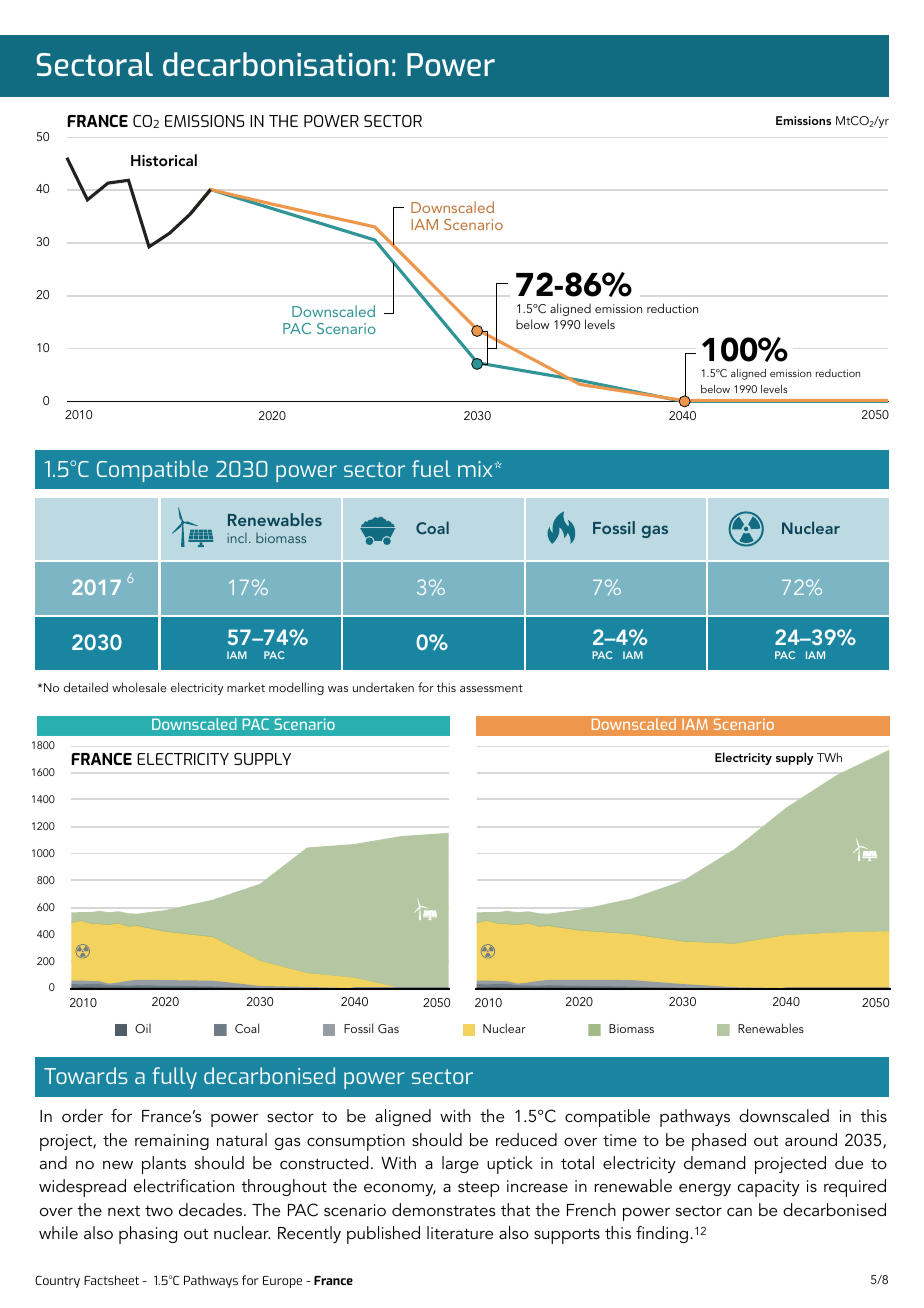  What do you see at coordinates (383, 687) in the image?
I see `undertaken` at bounding box center [383, 687].
